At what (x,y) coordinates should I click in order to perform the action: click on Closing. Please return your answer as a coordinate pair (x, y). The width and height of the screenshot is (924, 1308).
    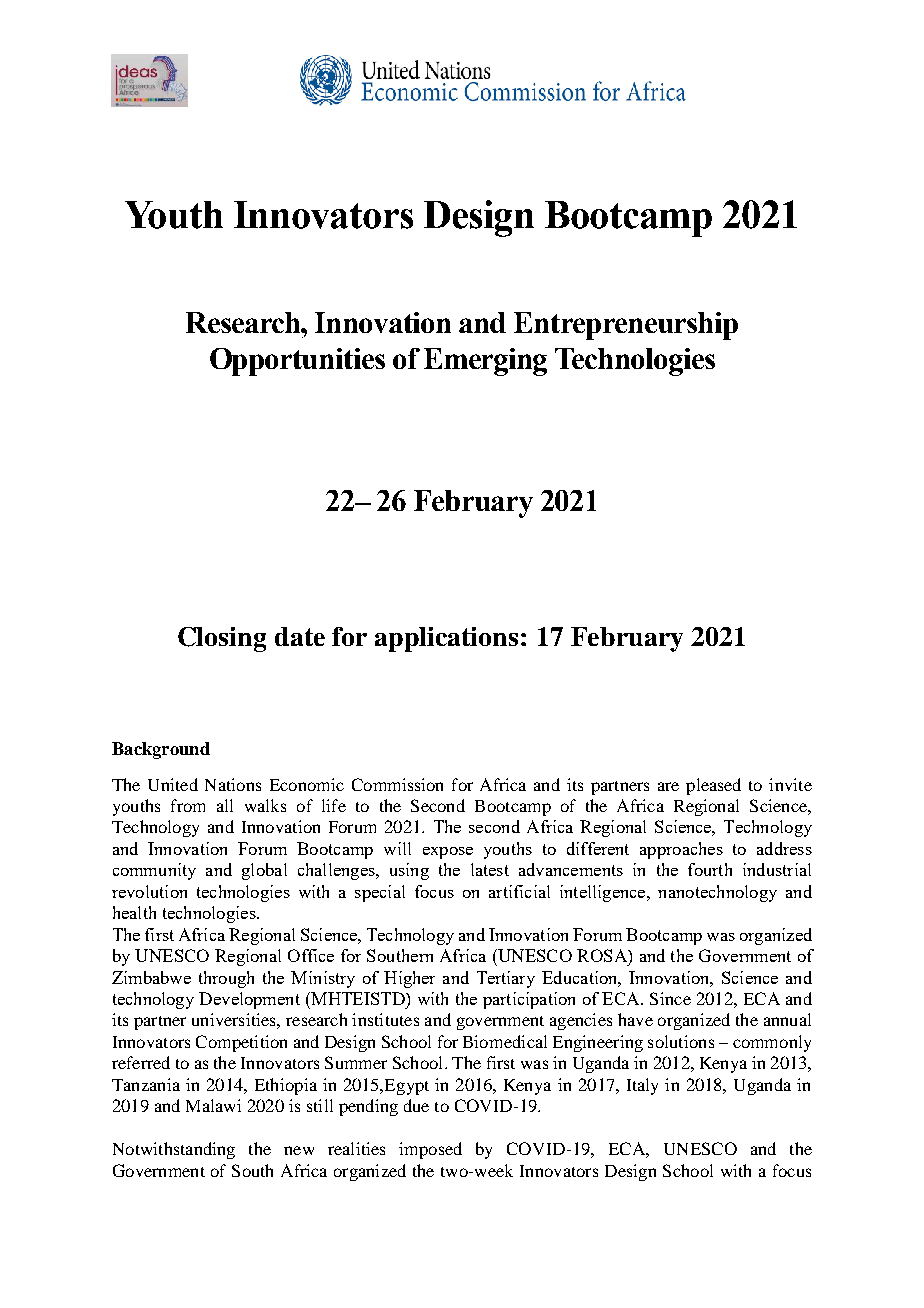
    Looking at the image, I should click on (222, 639).
